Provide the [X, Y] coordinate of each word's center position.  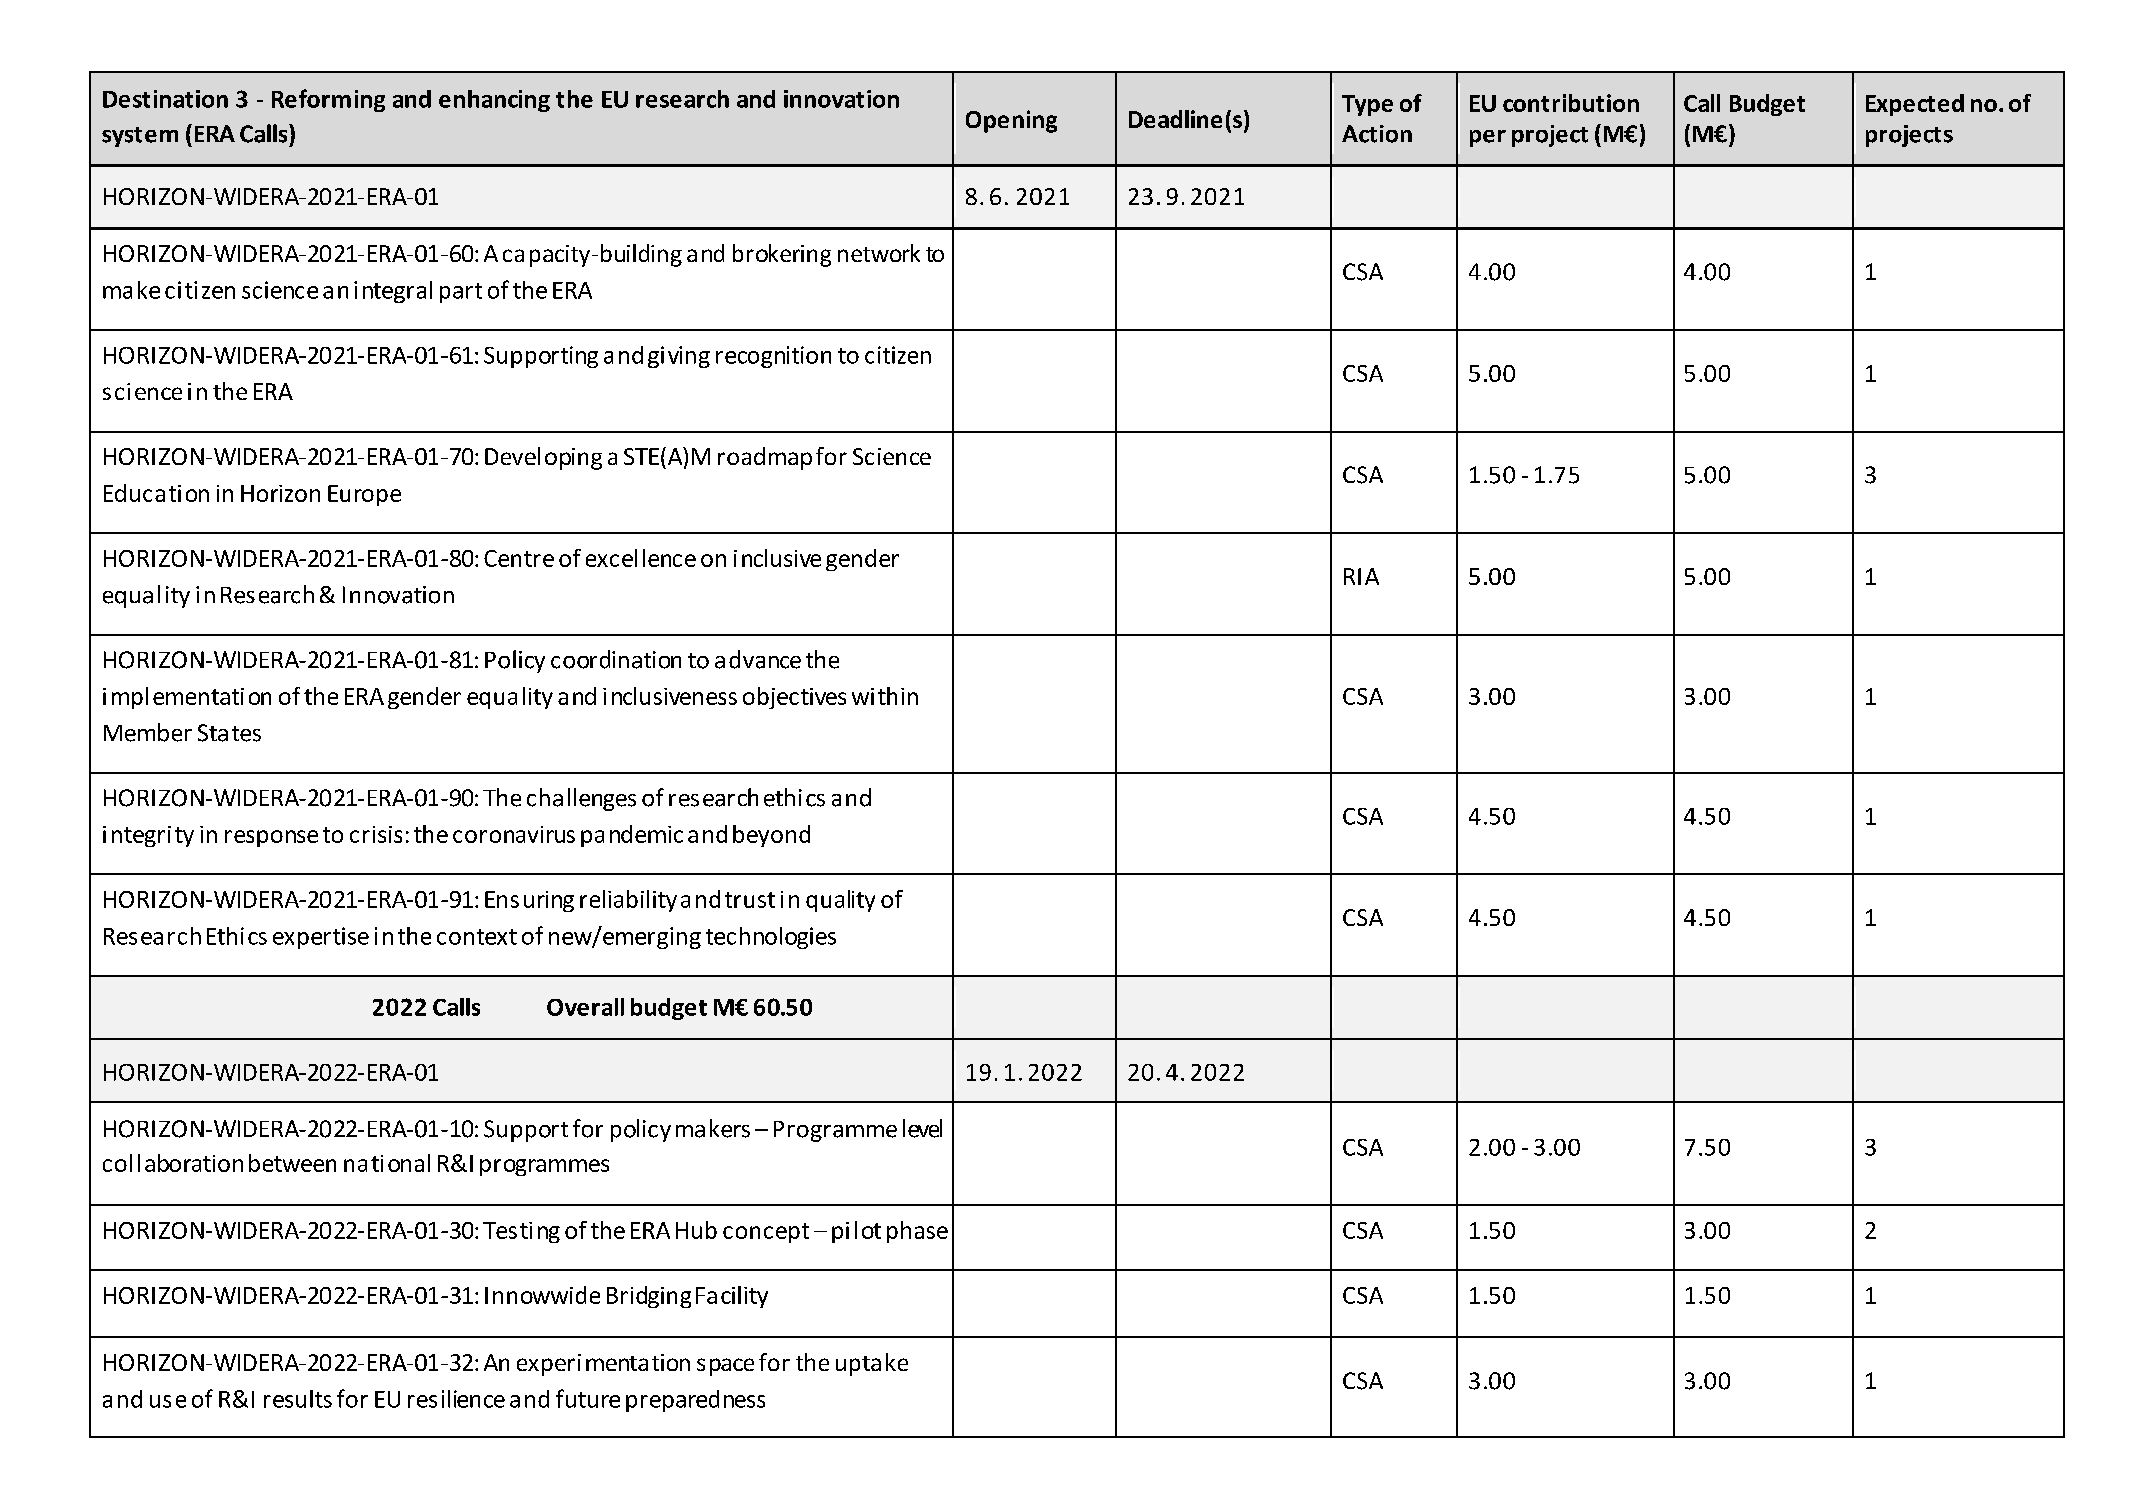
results [298, 1399]
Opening [1011, 121]
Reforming [328, 100]
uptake [872, 1364]
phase [917, 1232]
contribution [1571, 103]
